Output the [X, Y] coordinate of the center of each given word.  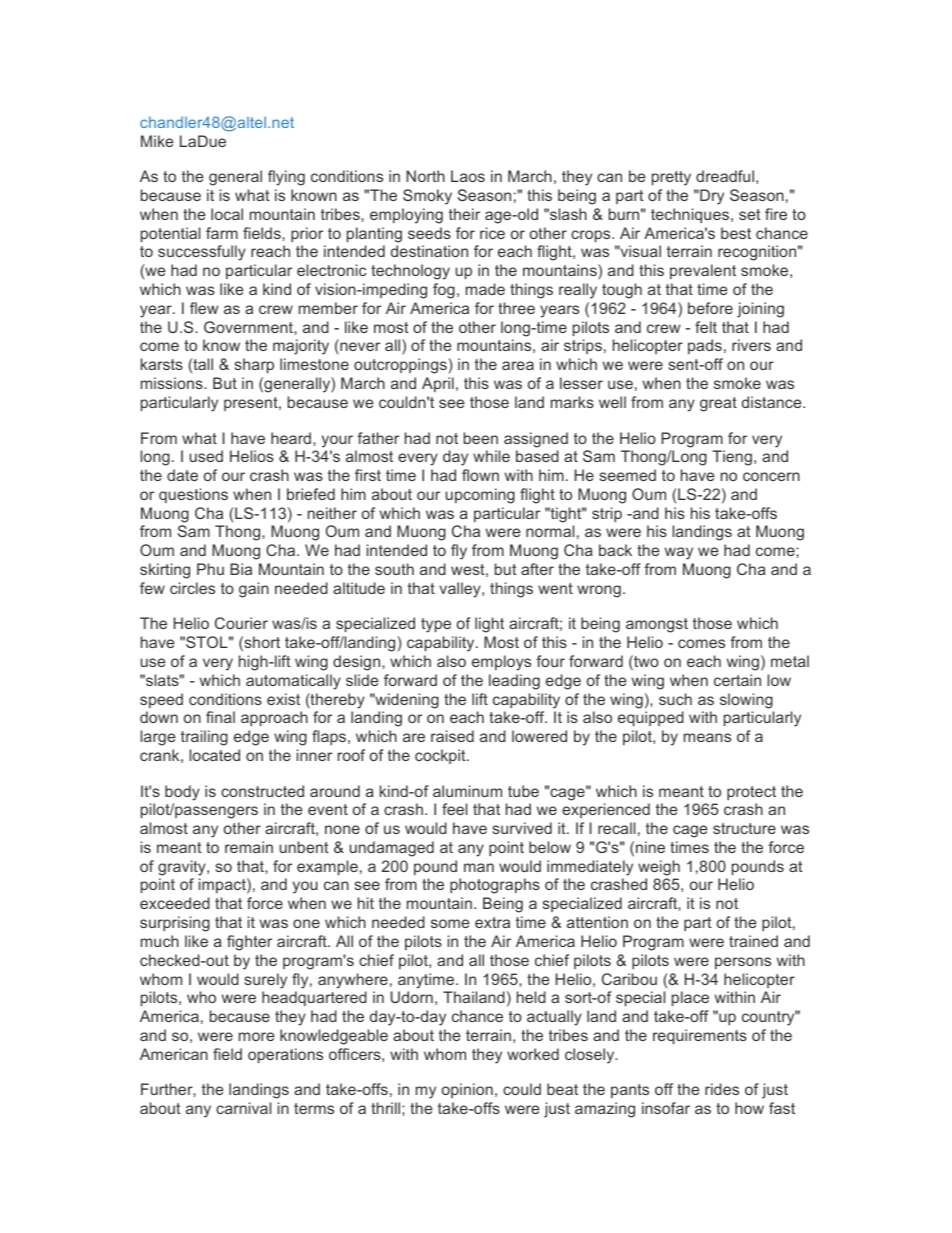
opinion [467, 1090]
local [227, 214]
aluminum [467, 791]
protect [751, 793]
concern [771, 476]
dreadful [725, 176]
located [215, 755]
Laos [468, 176]
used [206, 456]
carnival [243, 1108]
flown [480, 475]
